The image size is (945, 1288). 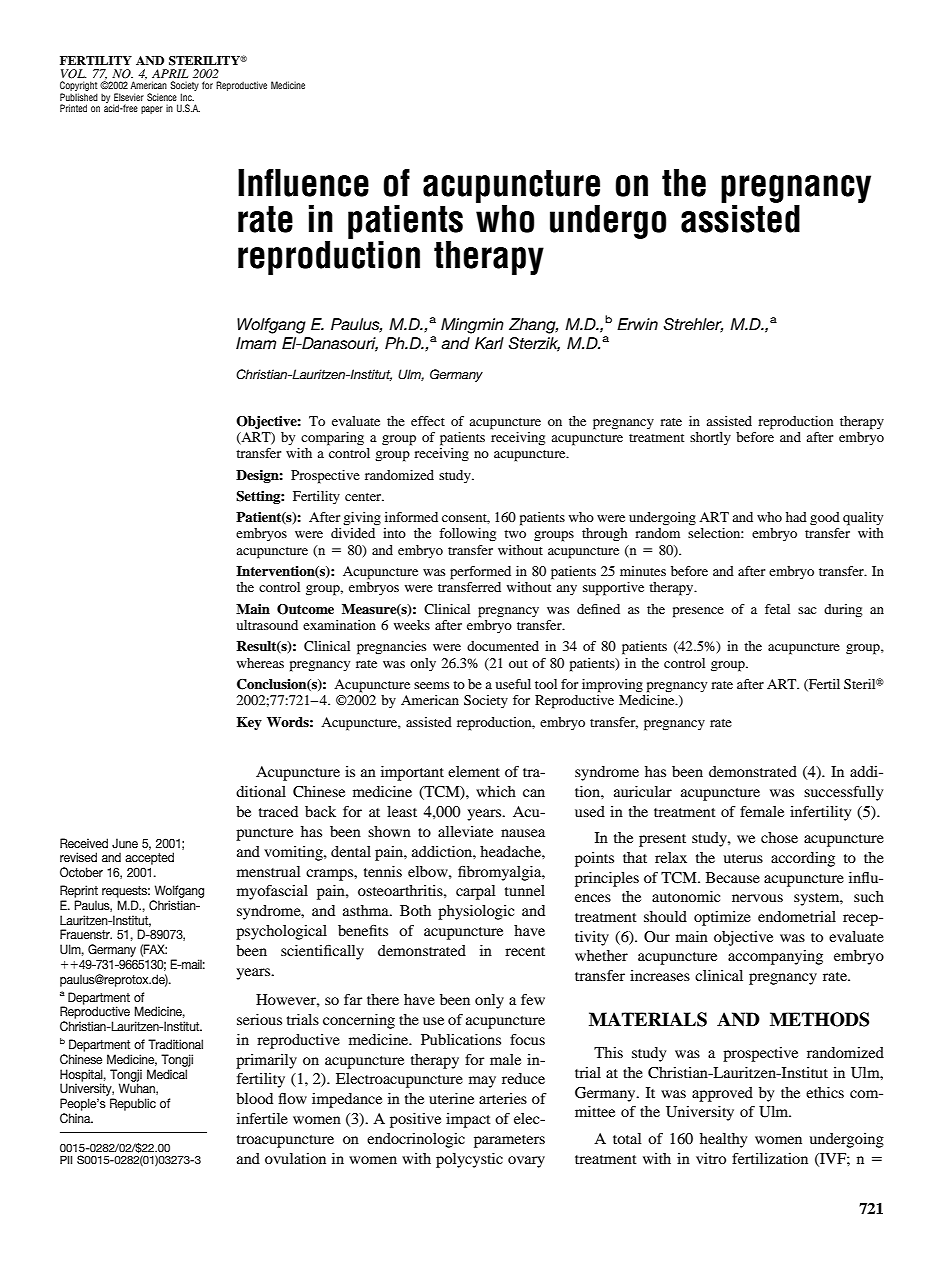 I want to click on fetal, so click(x=777, y=609).
